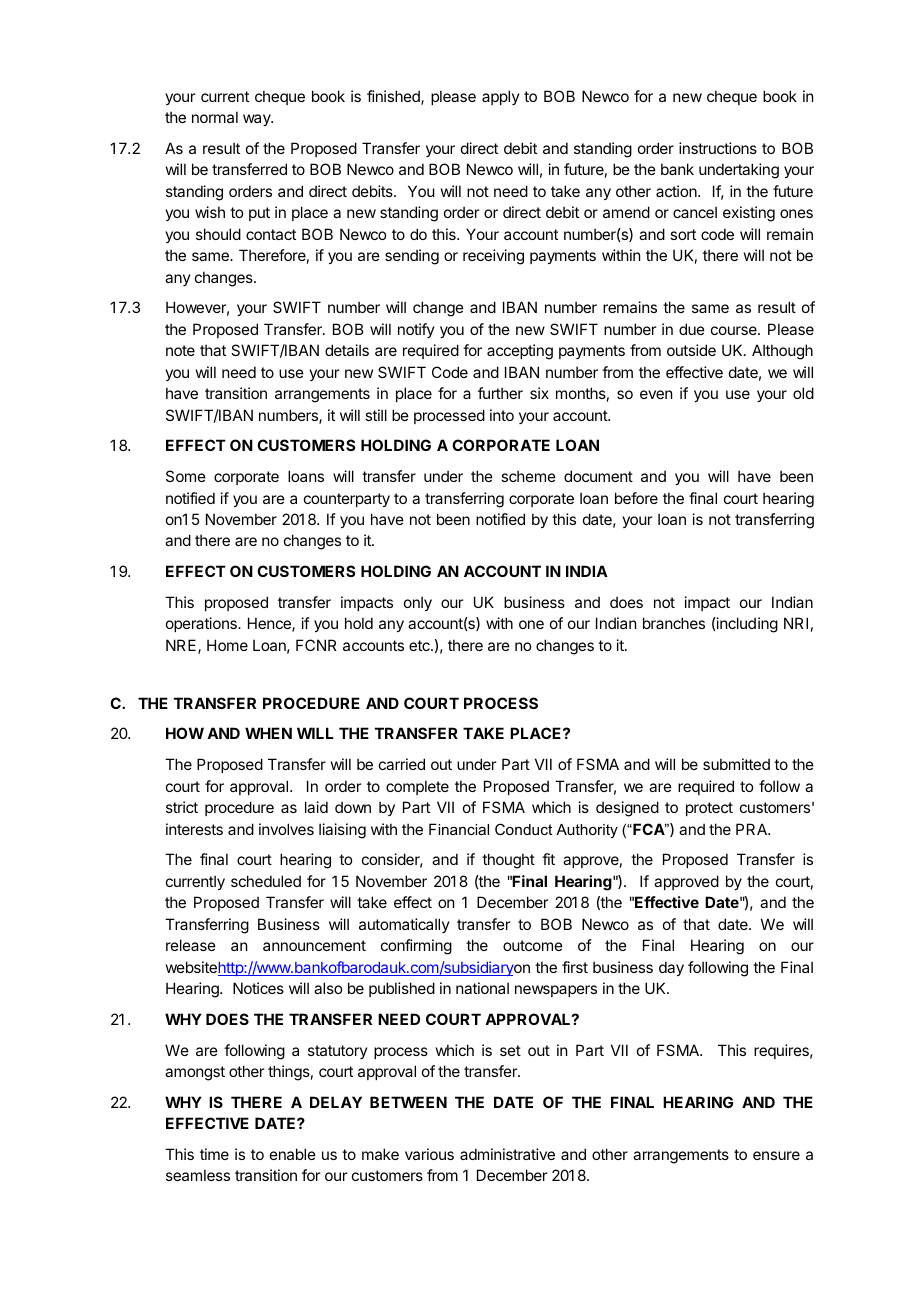  Describe the element at coordinates (709, 809) in the page. I see `protect` at that location.
